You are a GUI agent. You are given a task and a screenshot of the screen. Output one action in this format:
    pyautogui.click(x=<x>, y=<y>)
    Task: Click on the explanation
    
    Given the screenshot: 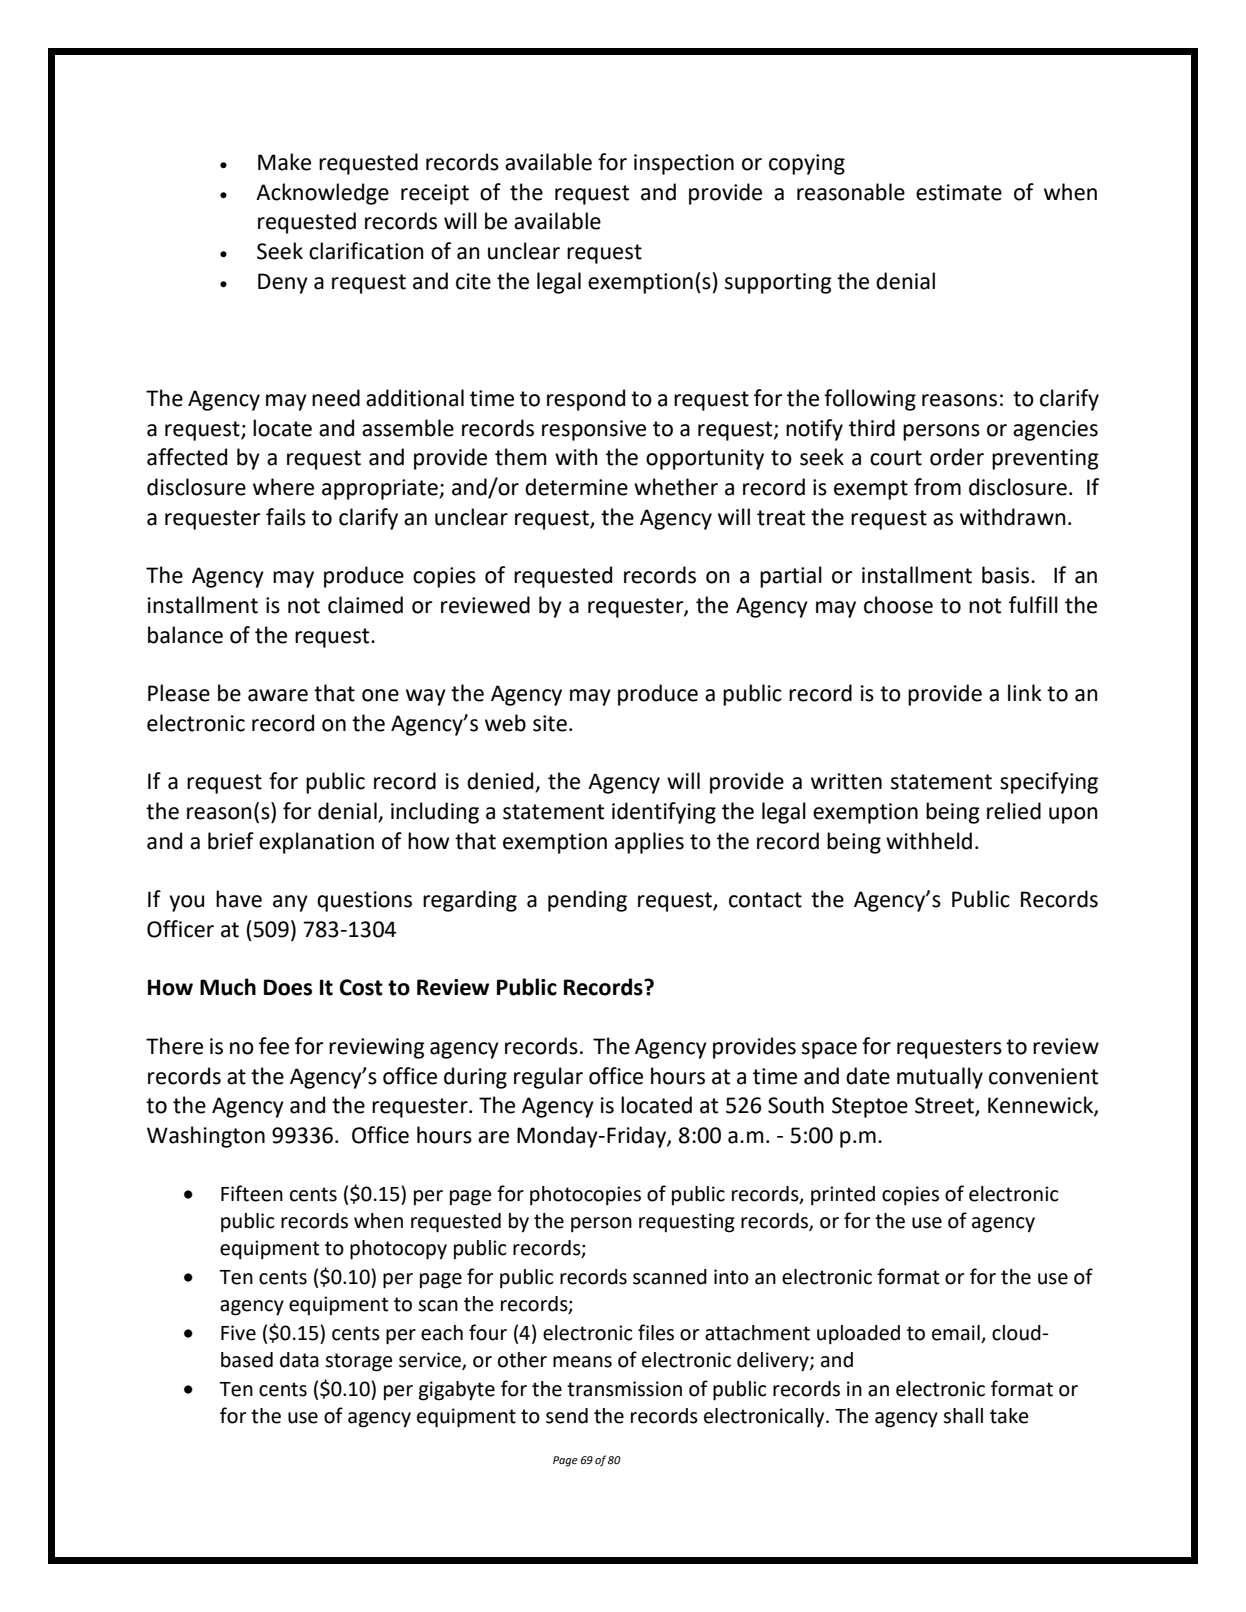 What is the action you would take?
    pyautogui.click(x=316, y=843)
